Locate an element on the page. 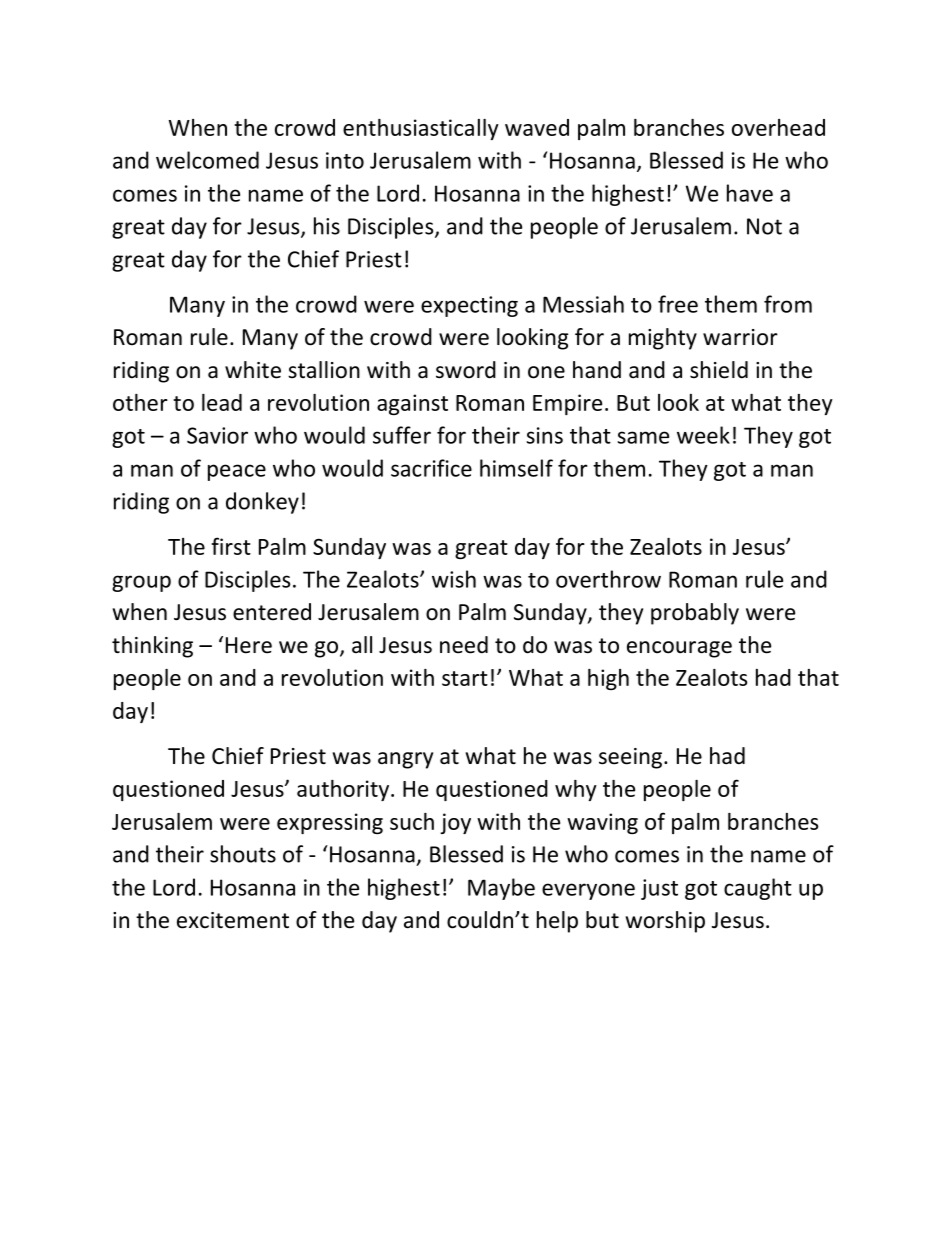  enthusiastically is located at coordinates (421, 129).
